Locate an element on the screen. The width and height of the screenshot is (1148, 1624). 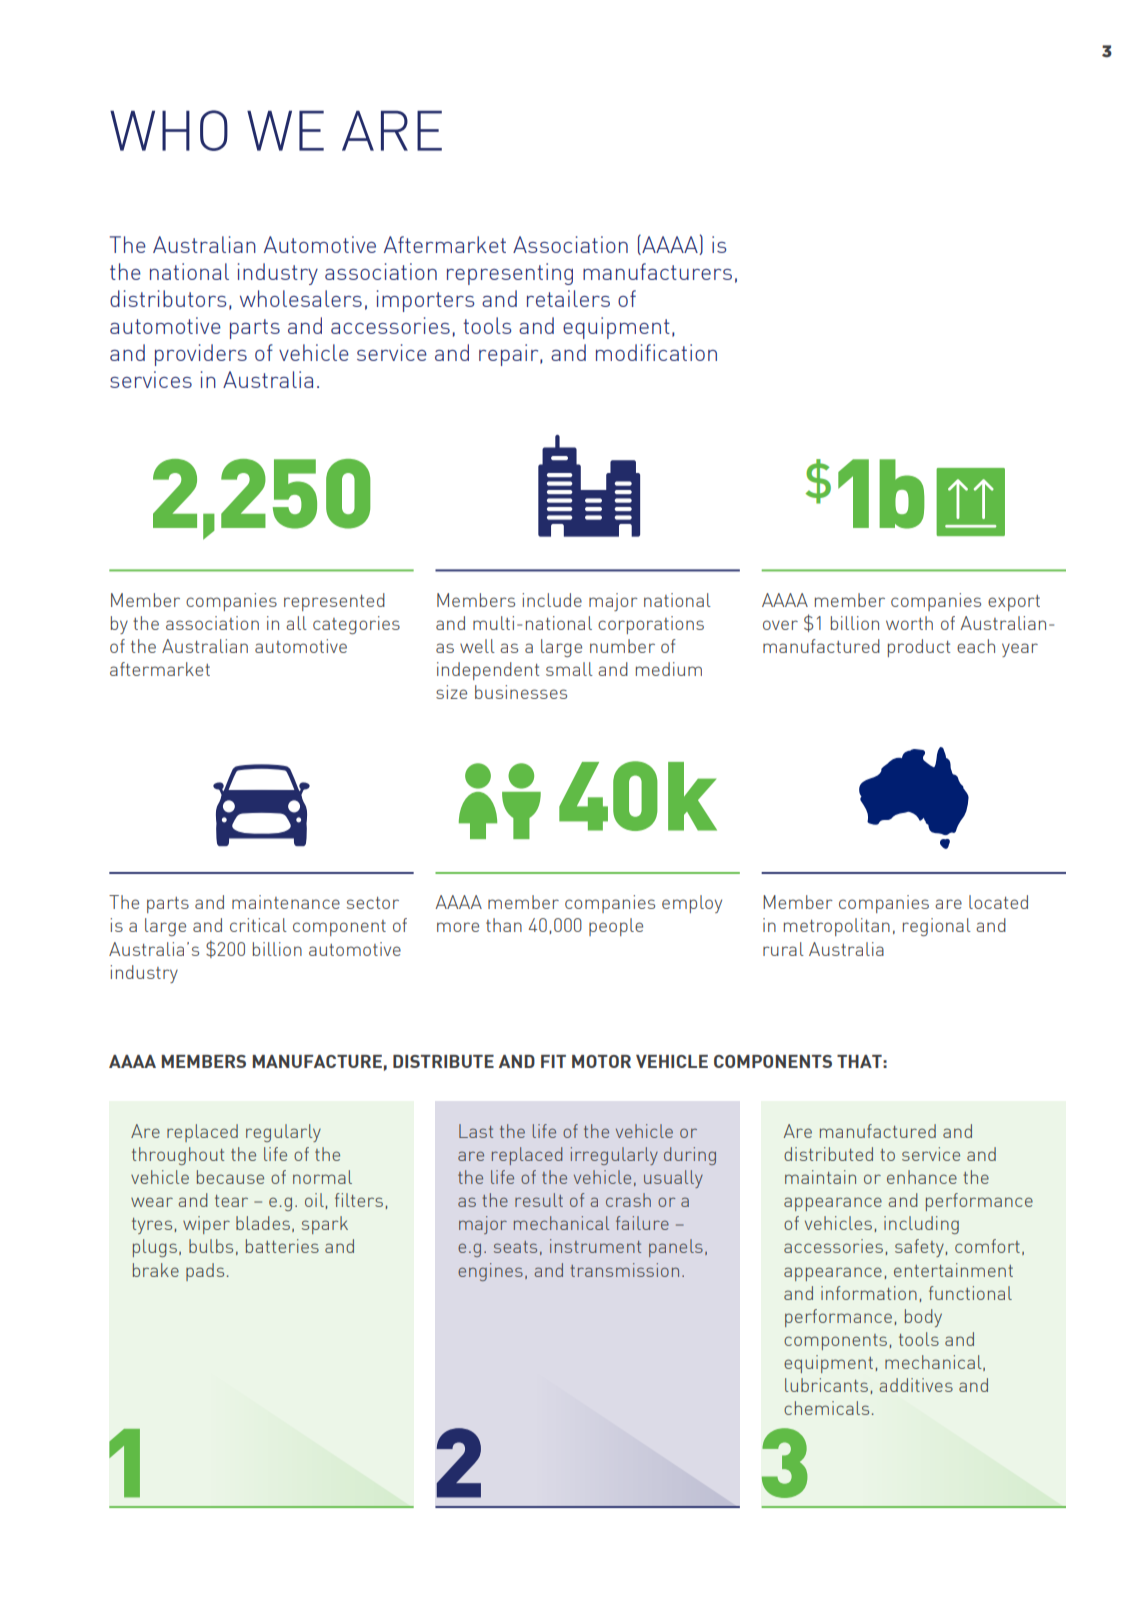
because is located at coordinates (230, 1177).
